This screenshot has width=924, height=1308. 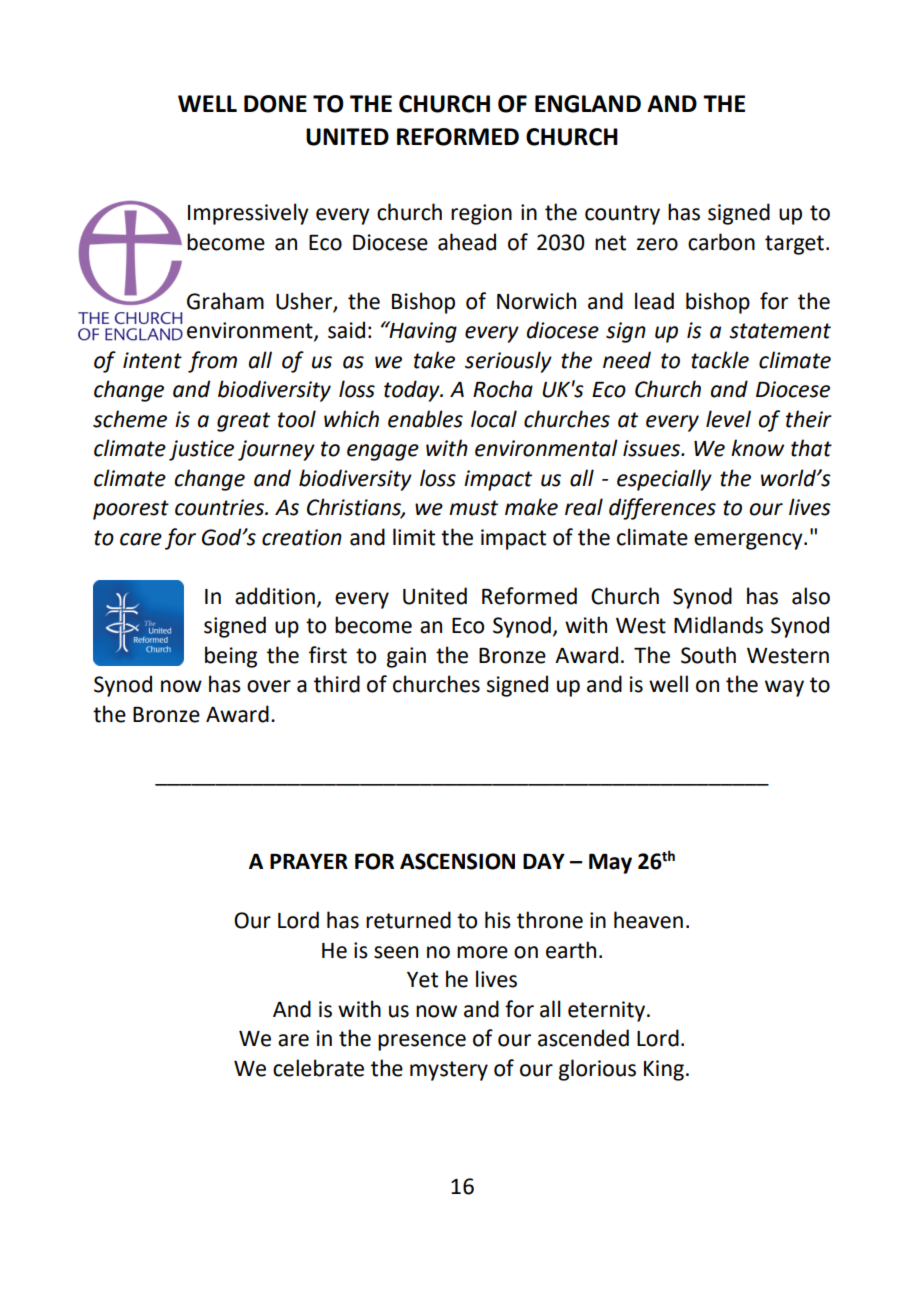 What do you see at coordinates (309, 861) in the screenshot?
I see `PRAYER` at bounding box center [309, 861].
